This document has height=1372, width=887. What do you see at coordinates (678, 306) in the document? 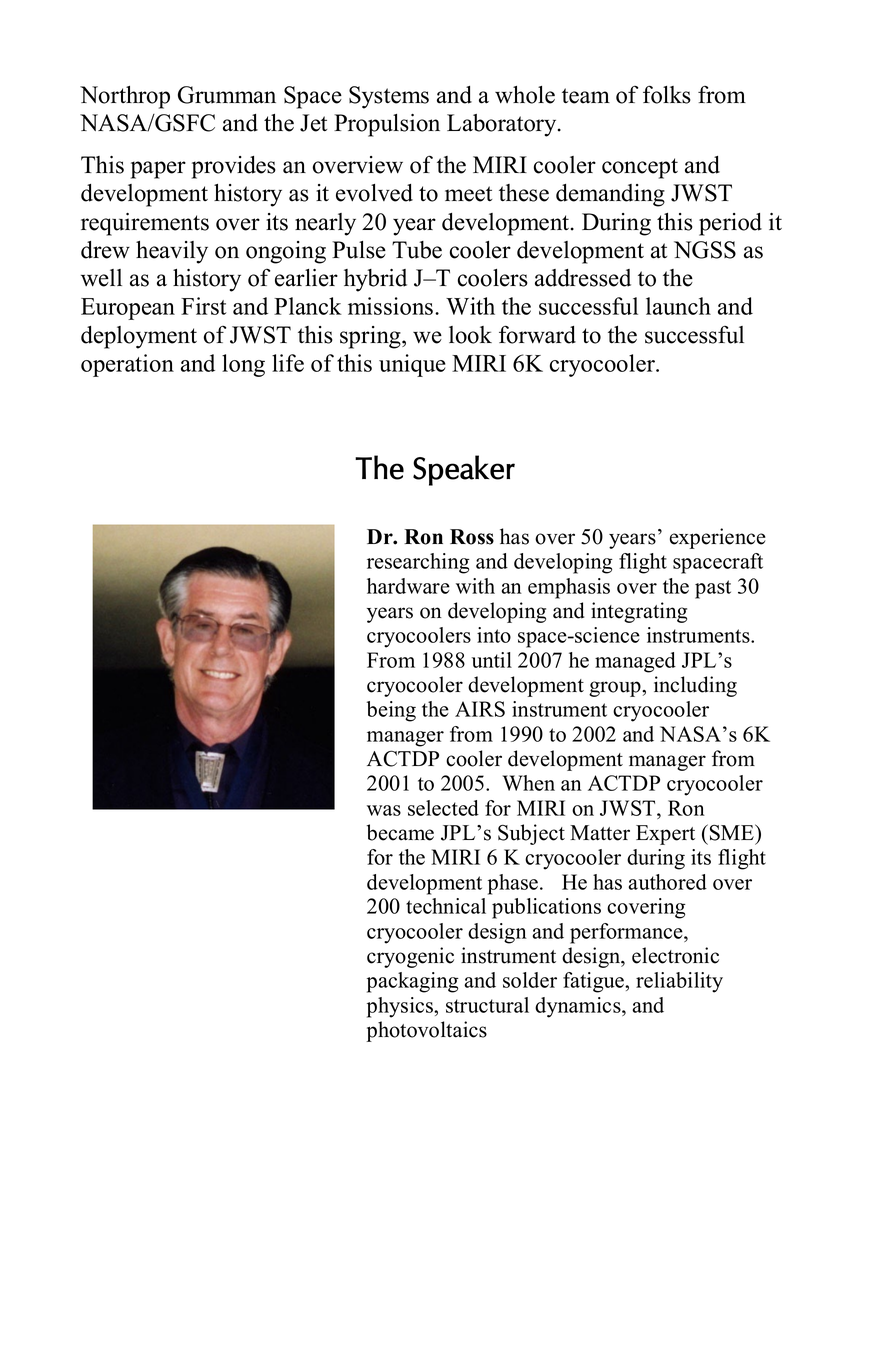
I see `launch` at bounding box center [678, 306].
